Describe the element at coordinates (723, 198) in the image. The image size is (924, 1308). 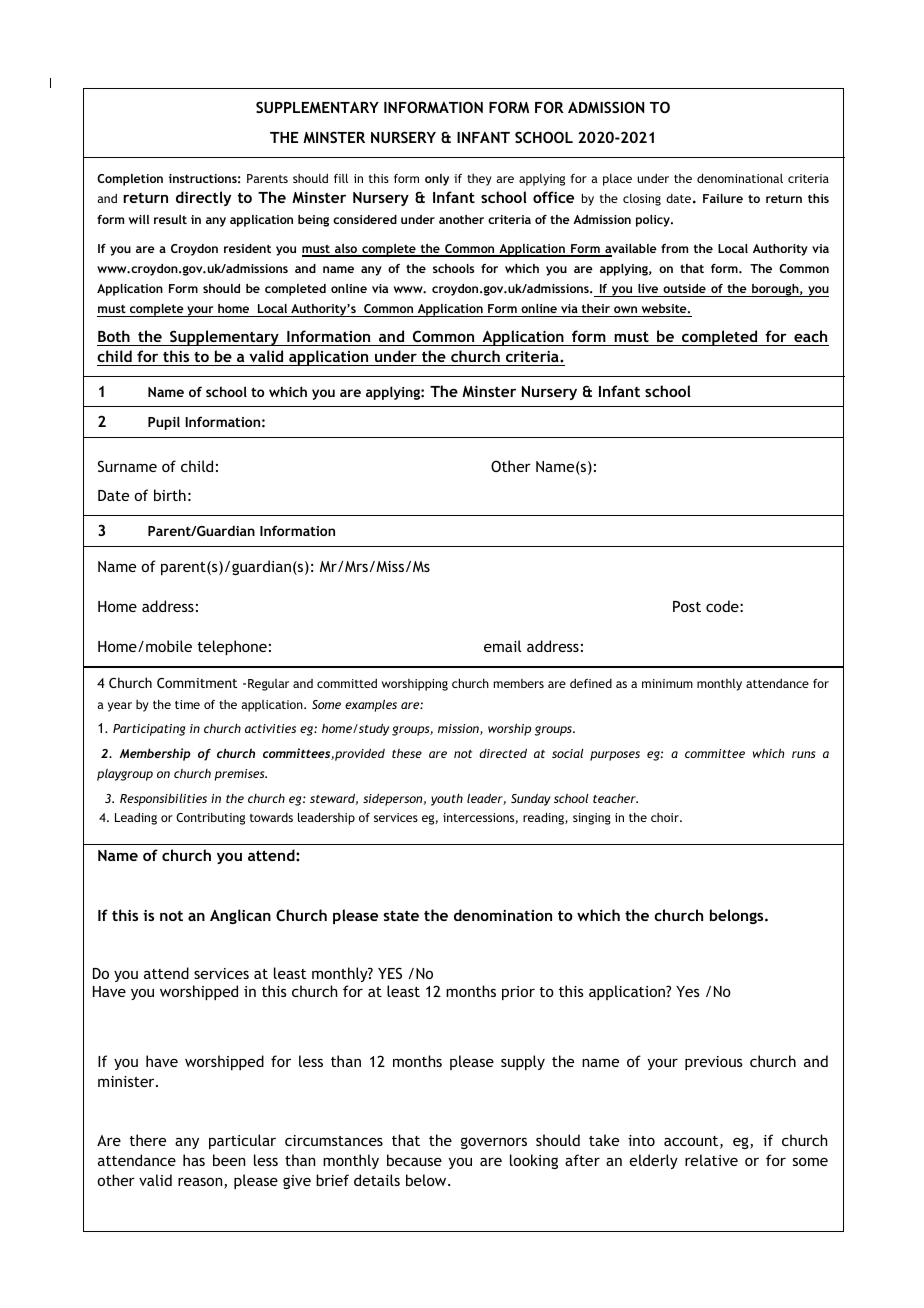
I see `Failure` at that location.
